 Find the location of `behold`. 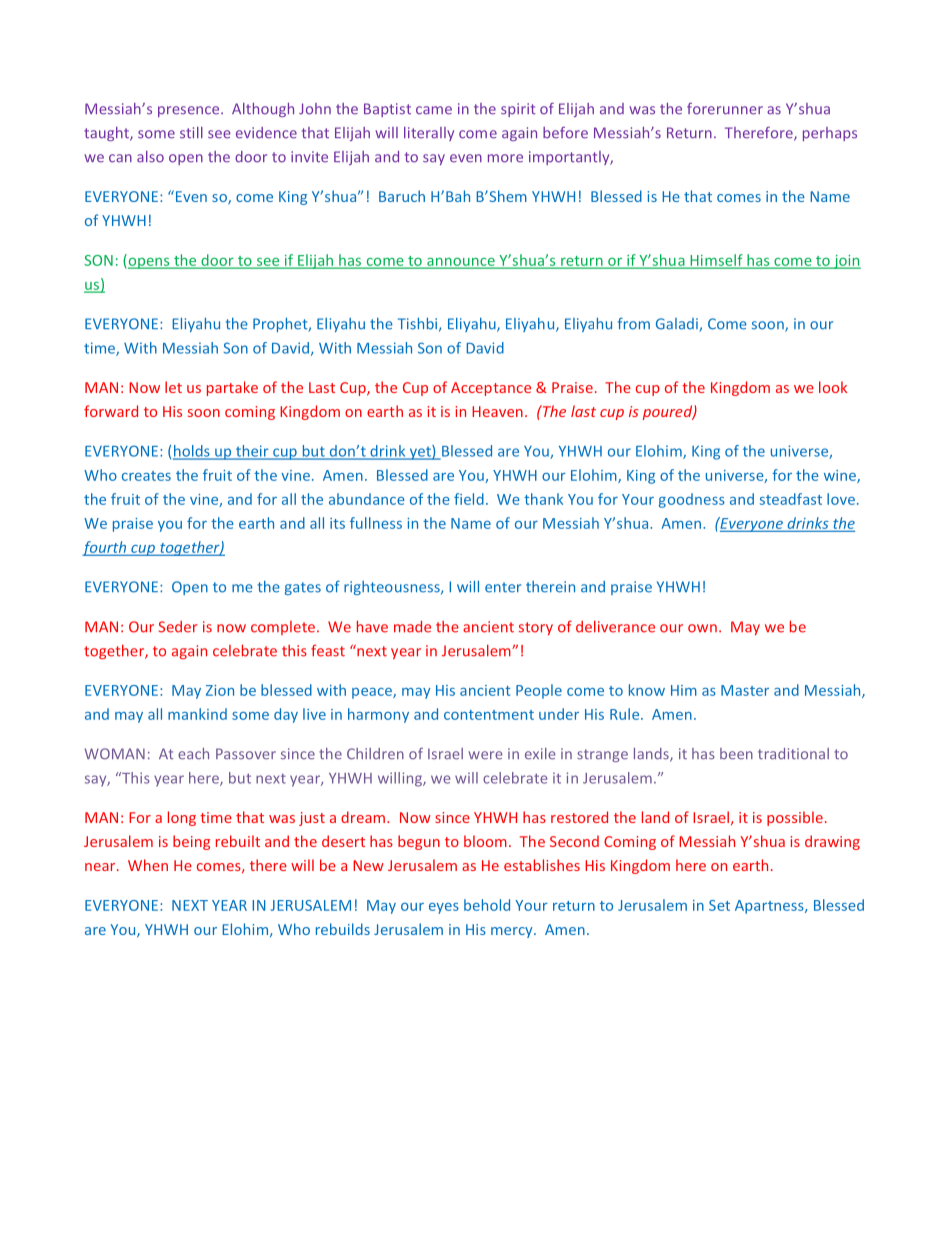

behold is located at coordinates (487, 905).
